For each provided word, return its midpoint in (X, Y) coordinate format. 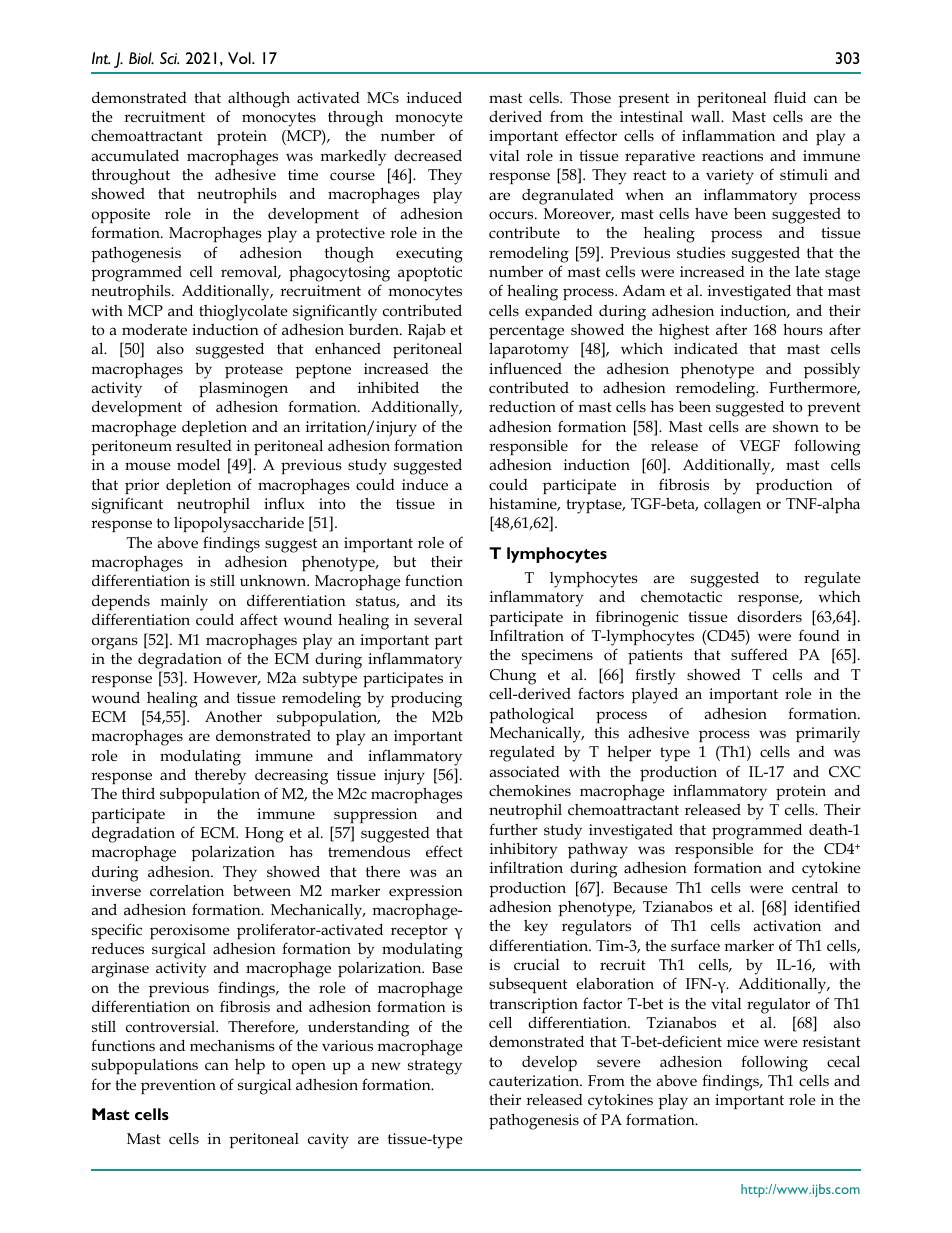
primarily (828, 735)
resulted (204, 445)
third (138, 793)
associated (524, 772)
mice (743, 1041)
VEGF (759, 445)
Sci (169, 58)
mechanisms (232, 1045)
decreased (428, 155)
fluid (790, 97)
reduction (522, 407)
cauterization (535, 1081)
